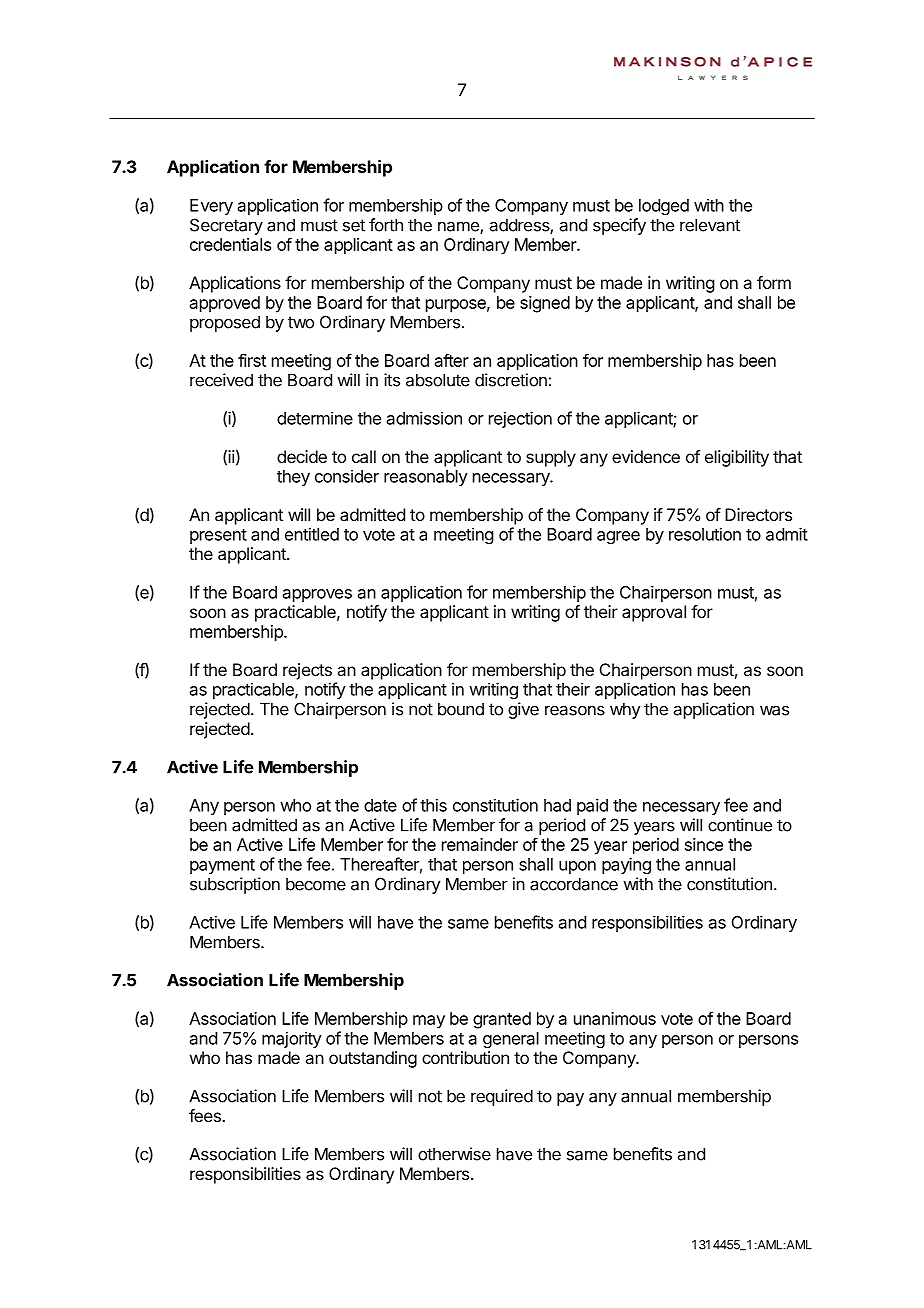 The image size is (924, 1308). Describe the element at coordinates (710, 225) in the document. I see `relevant` at that location.
